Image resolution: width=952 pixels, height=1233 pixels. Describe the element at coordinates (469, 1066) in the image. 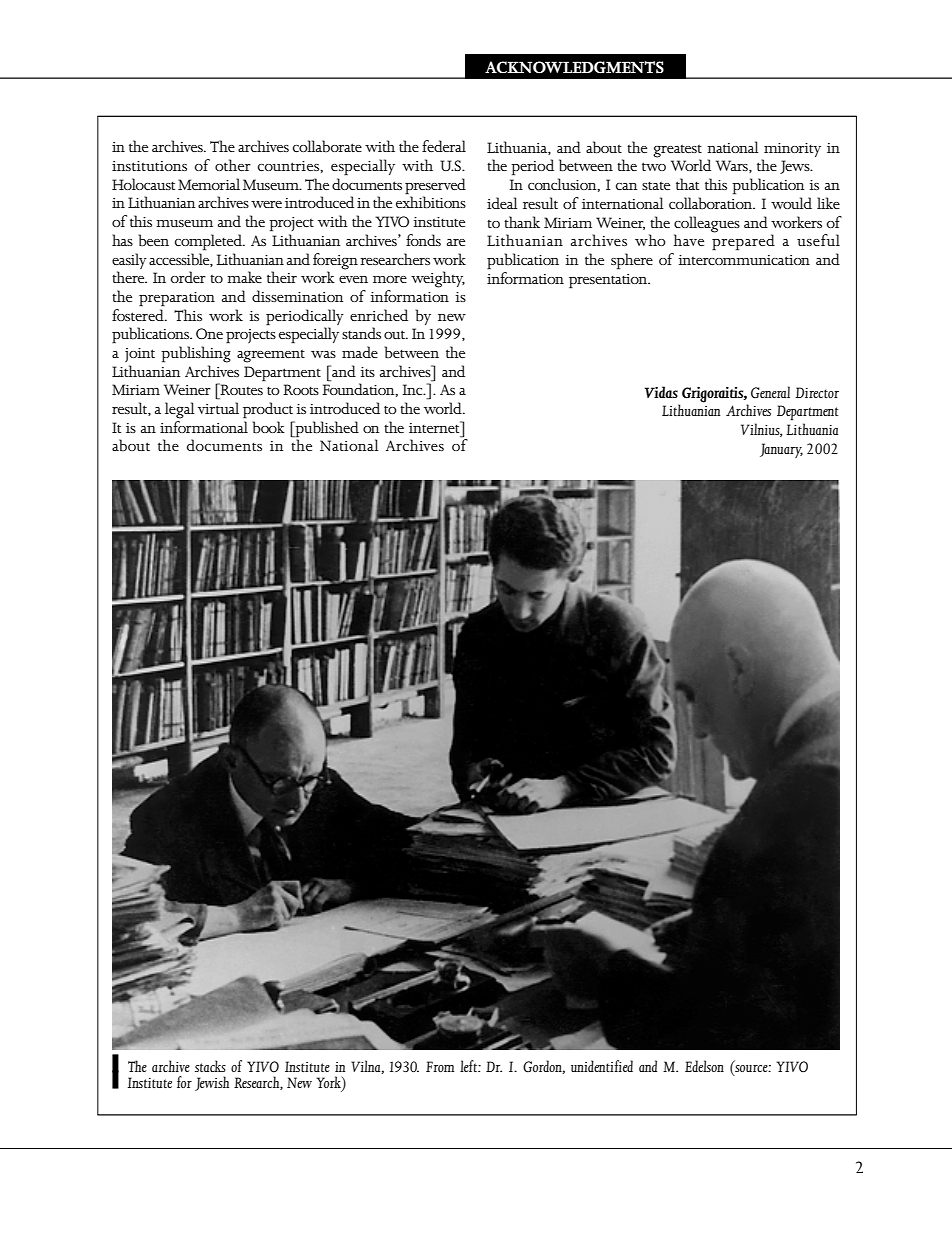

I see `left` at that location.
